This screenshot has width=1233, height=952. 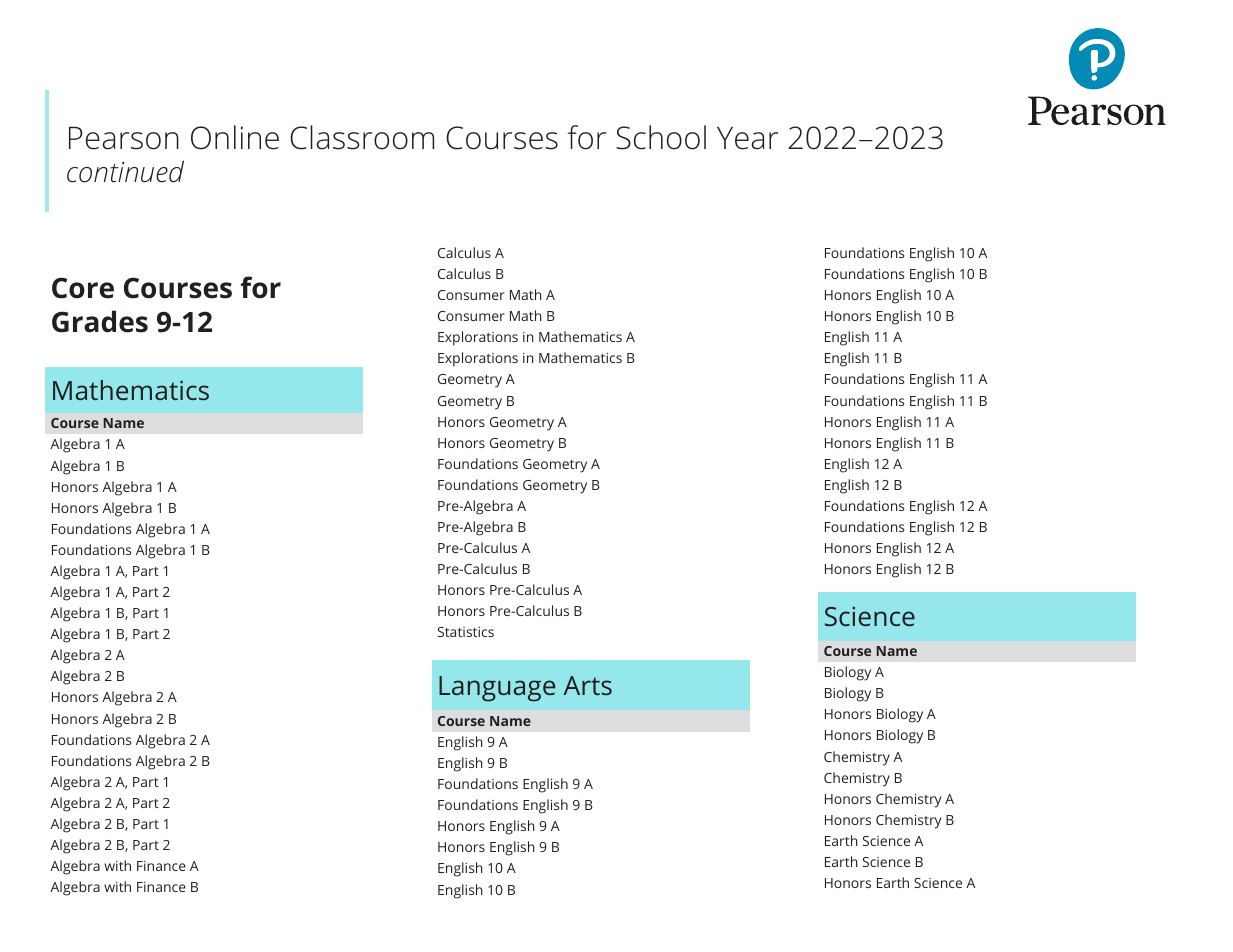 I want to click on Pearson, so click(x=124, y=138).
